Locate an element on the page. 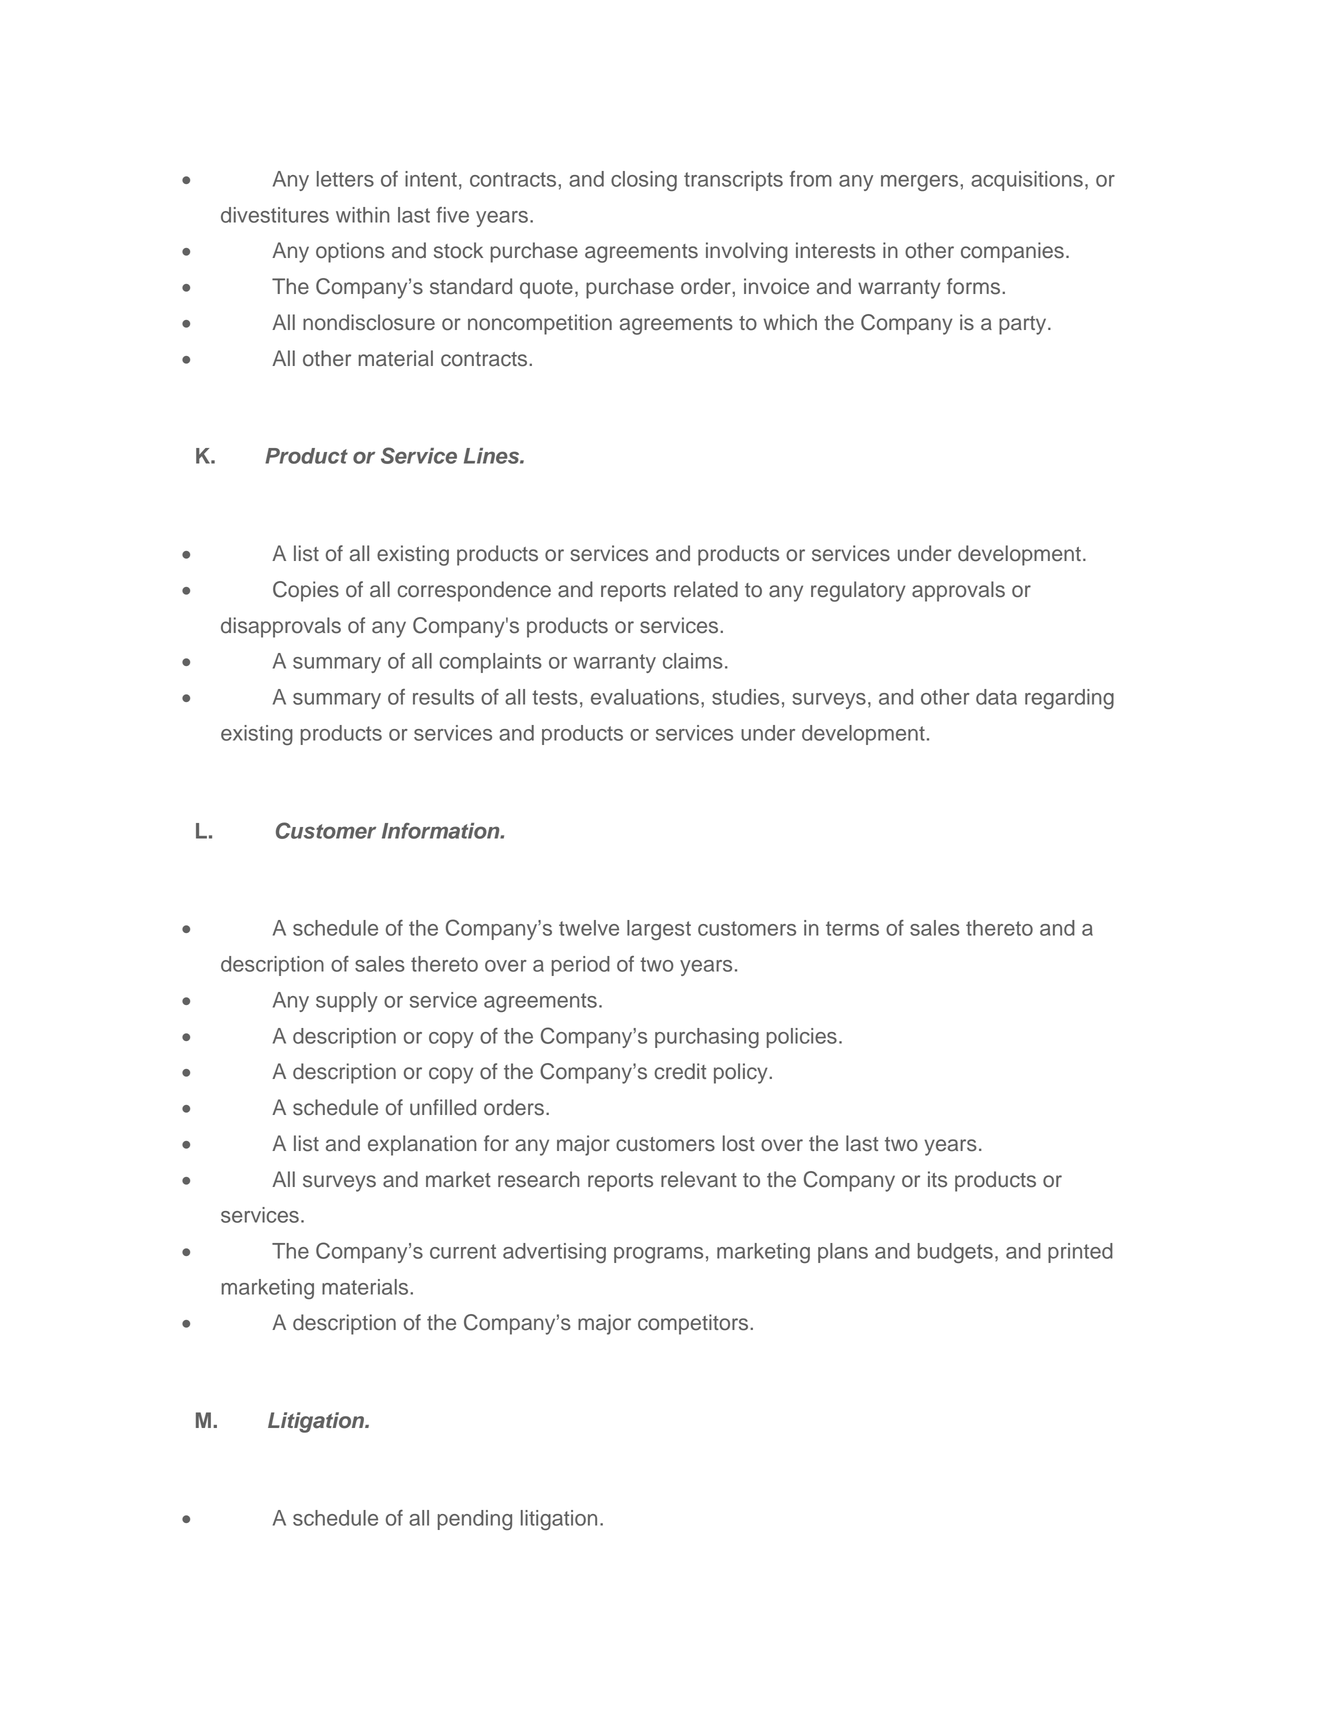  companies is located at coordinates (1012, 252).
